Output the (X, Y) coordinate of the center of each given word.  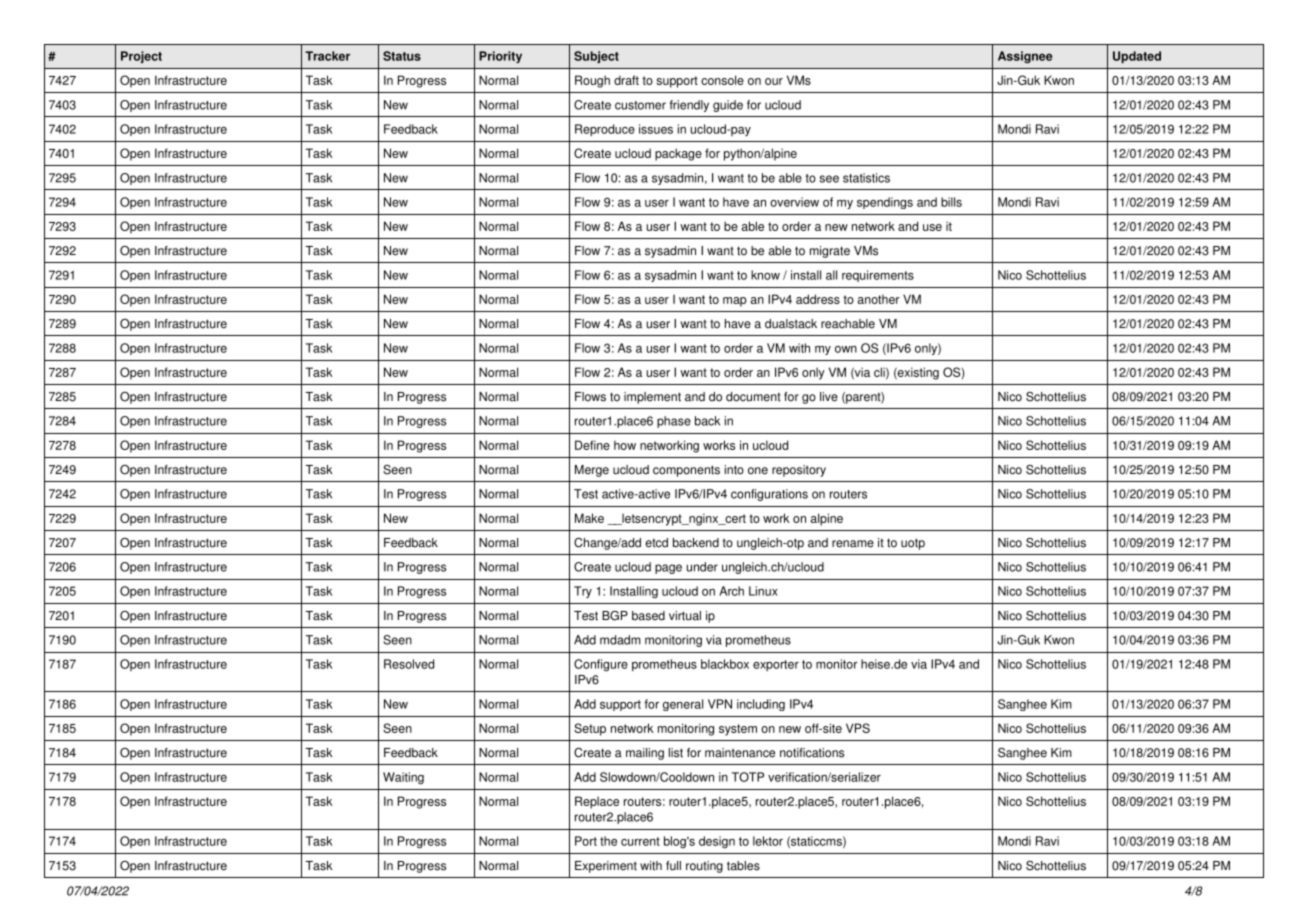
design (717, 842)
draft (626, 80)
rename (853, 544)
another (879, 299)
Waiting (403, 778)
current (640, 841)
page (668, 569)
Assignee (1025, 57)
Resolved (409, 664)
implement (652, 398)
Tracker (327, 56)
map (735, 302)
